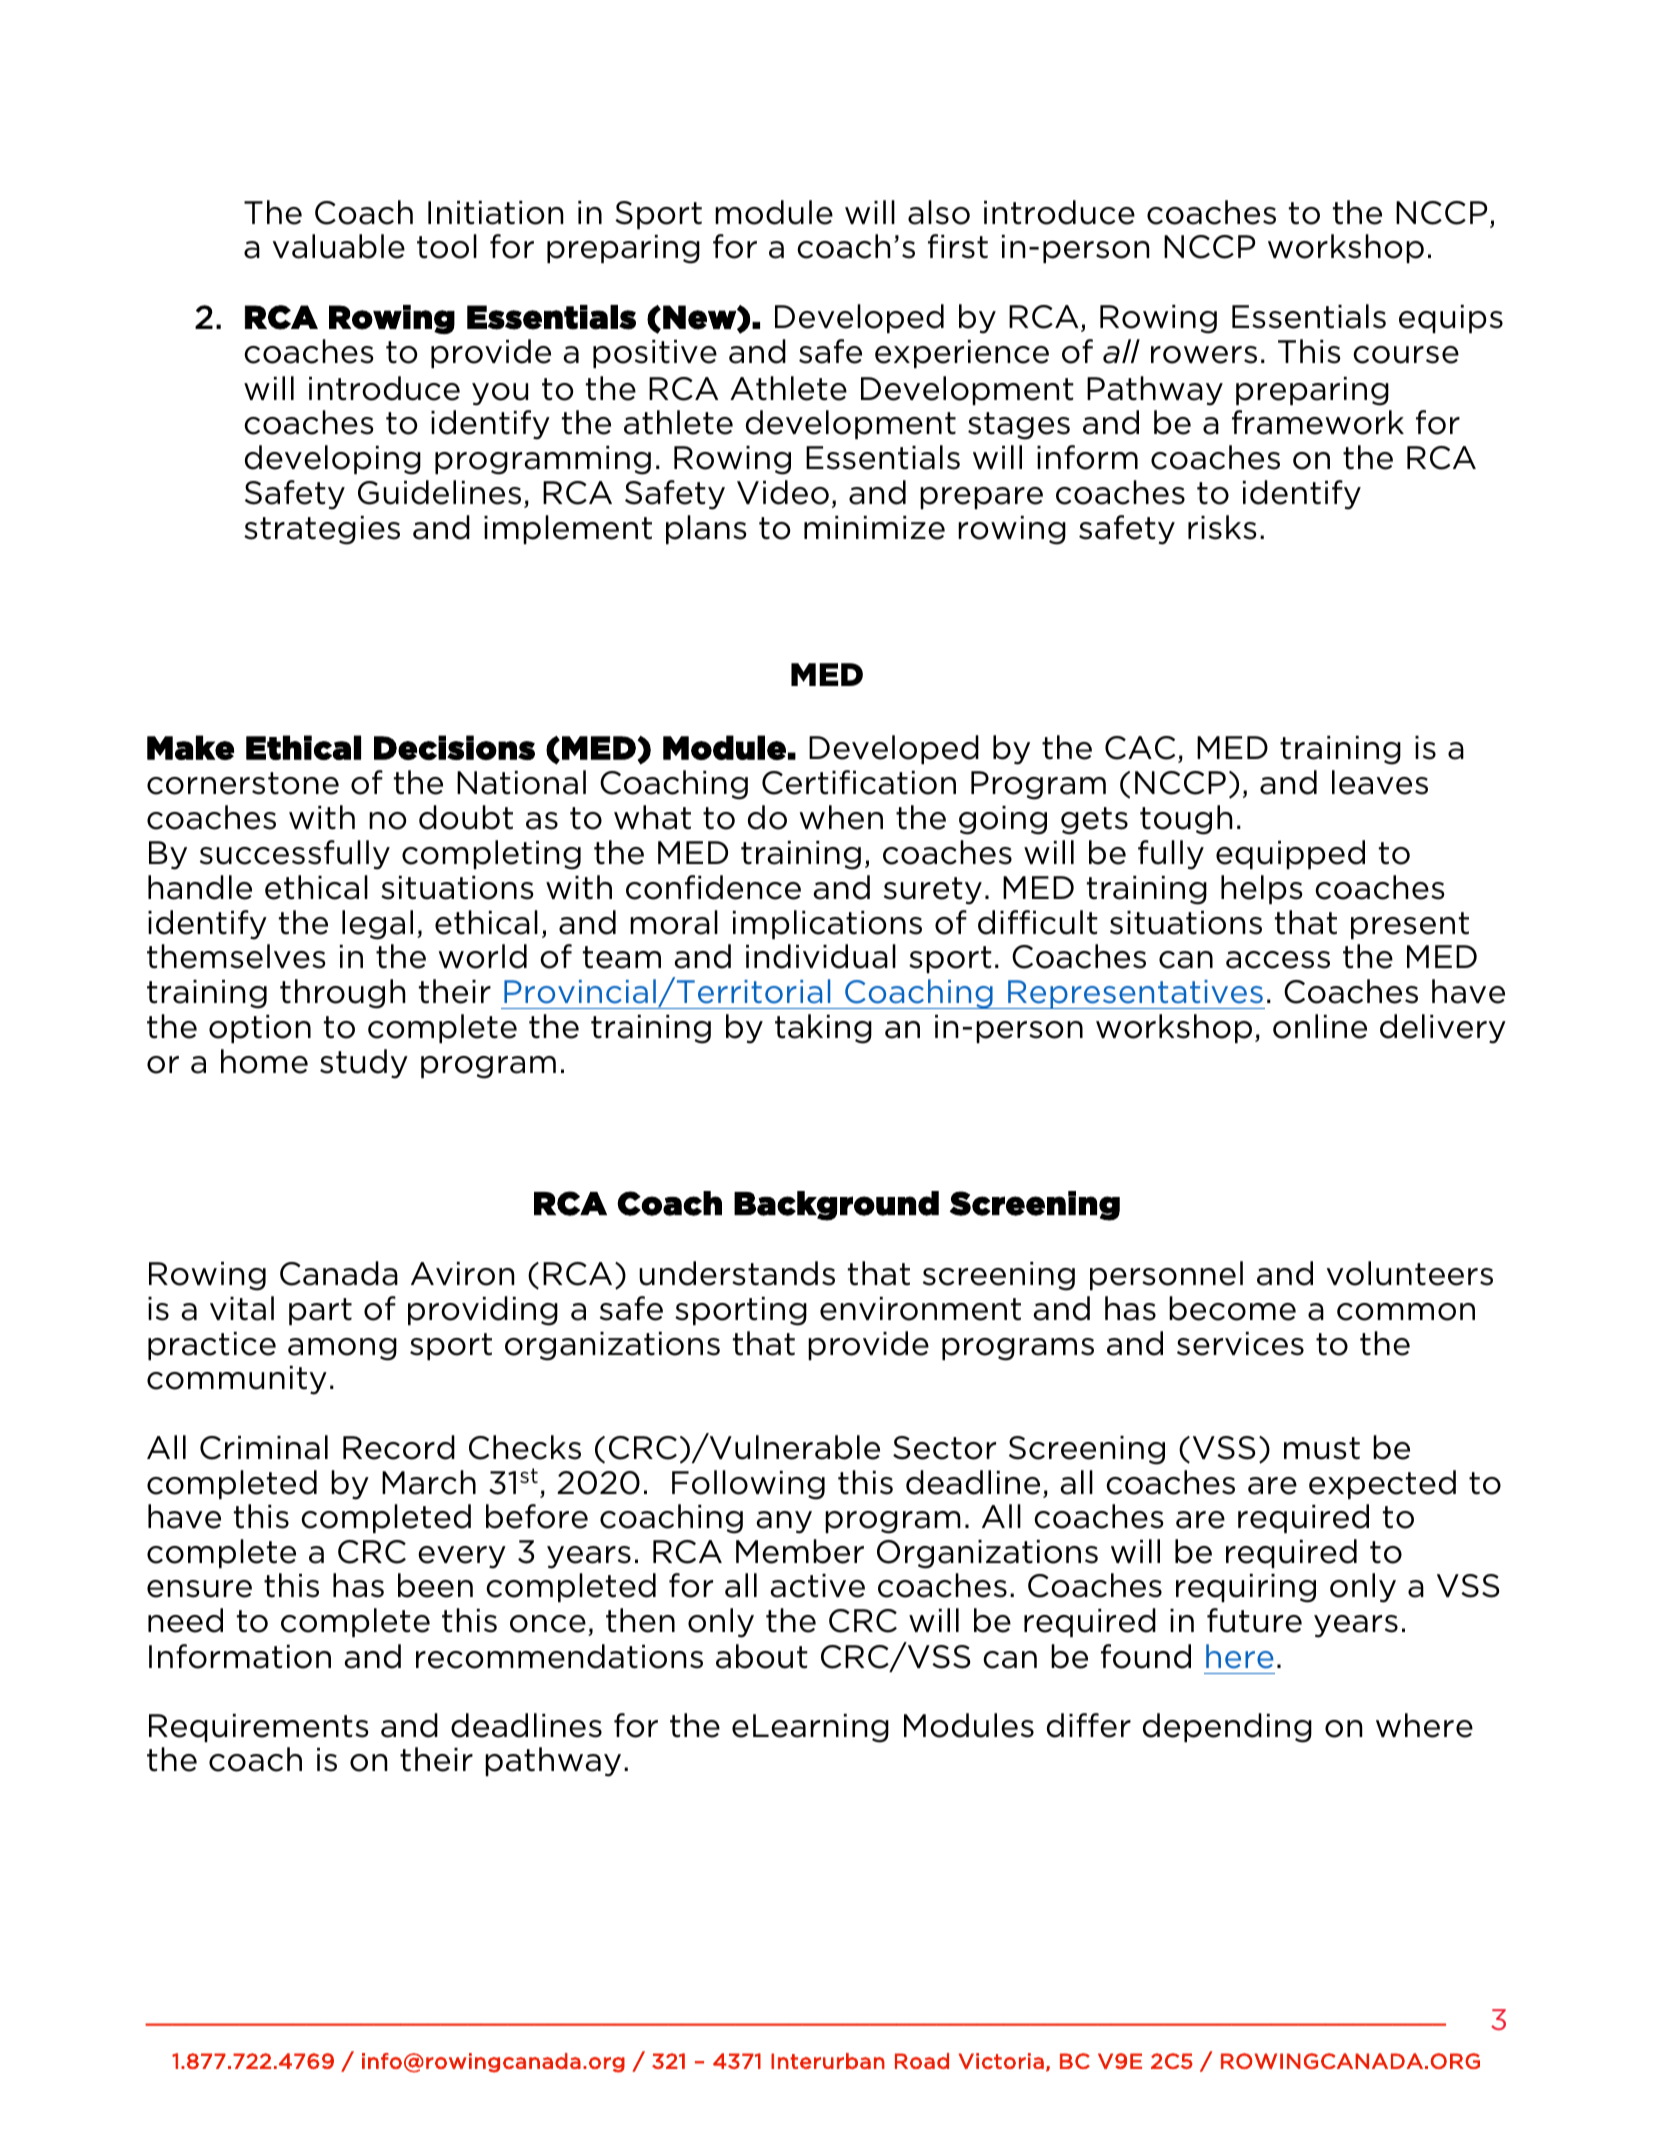  What do you see at coordinates (399, 1447) in the screenshot?
I see `Record` at bounding box center [399, 1447].
